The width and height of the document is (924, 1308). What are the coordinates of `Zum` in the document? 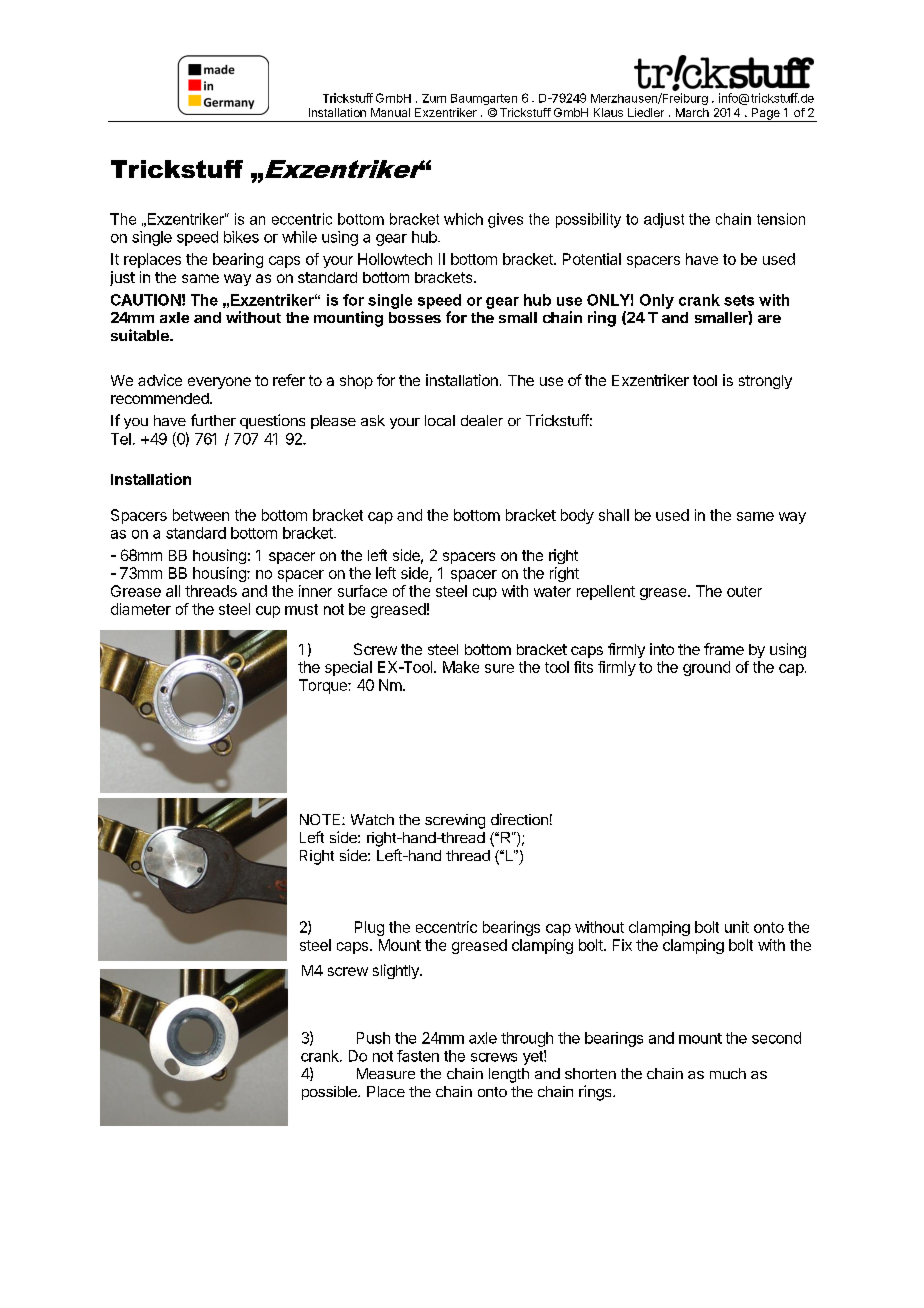 It's located at (434, 98).
